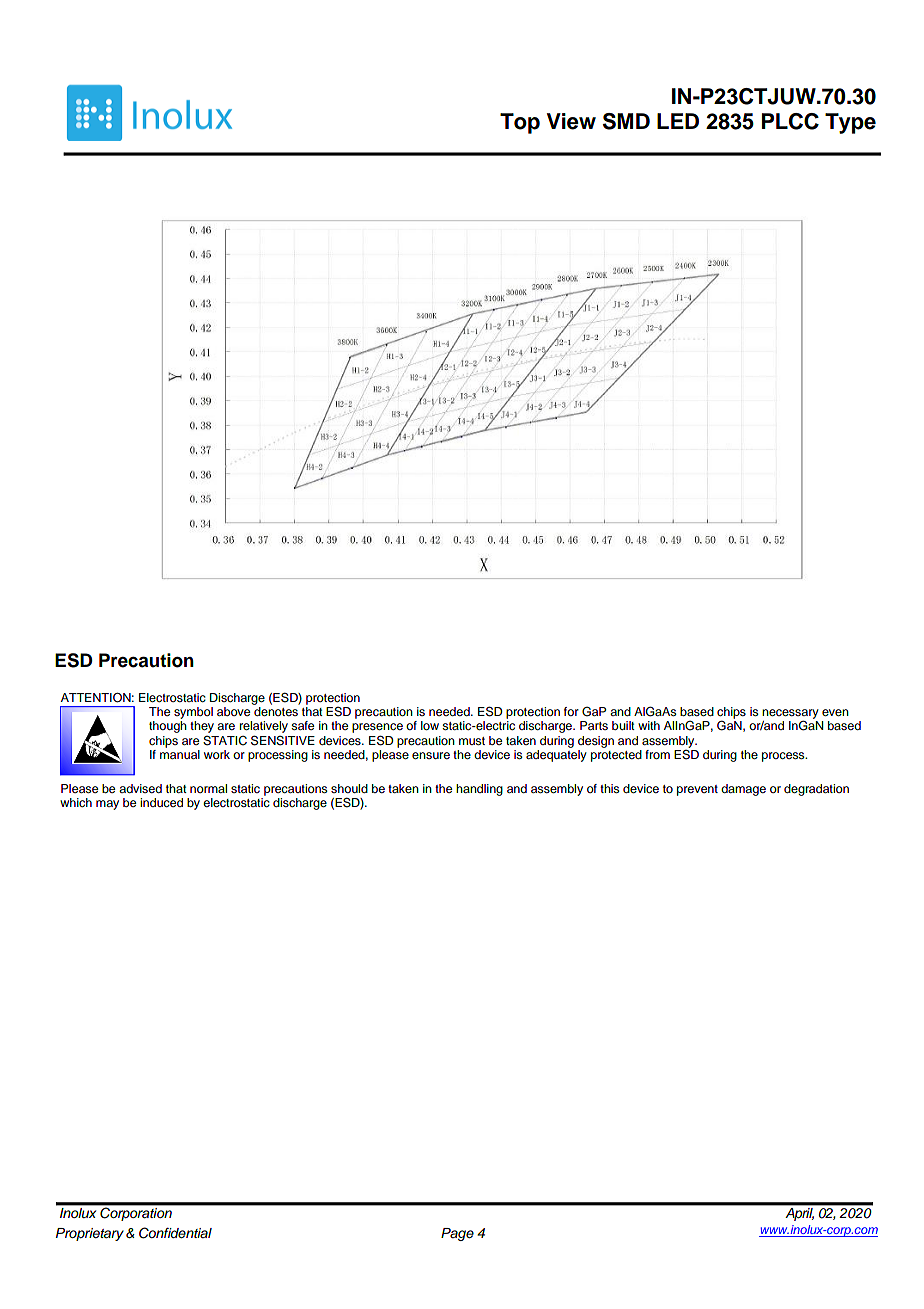 The height and width of the screenshot is (1309, 924). Describe the element at coordinates (107, 805) in the screenshot. I see `may` at that location.
